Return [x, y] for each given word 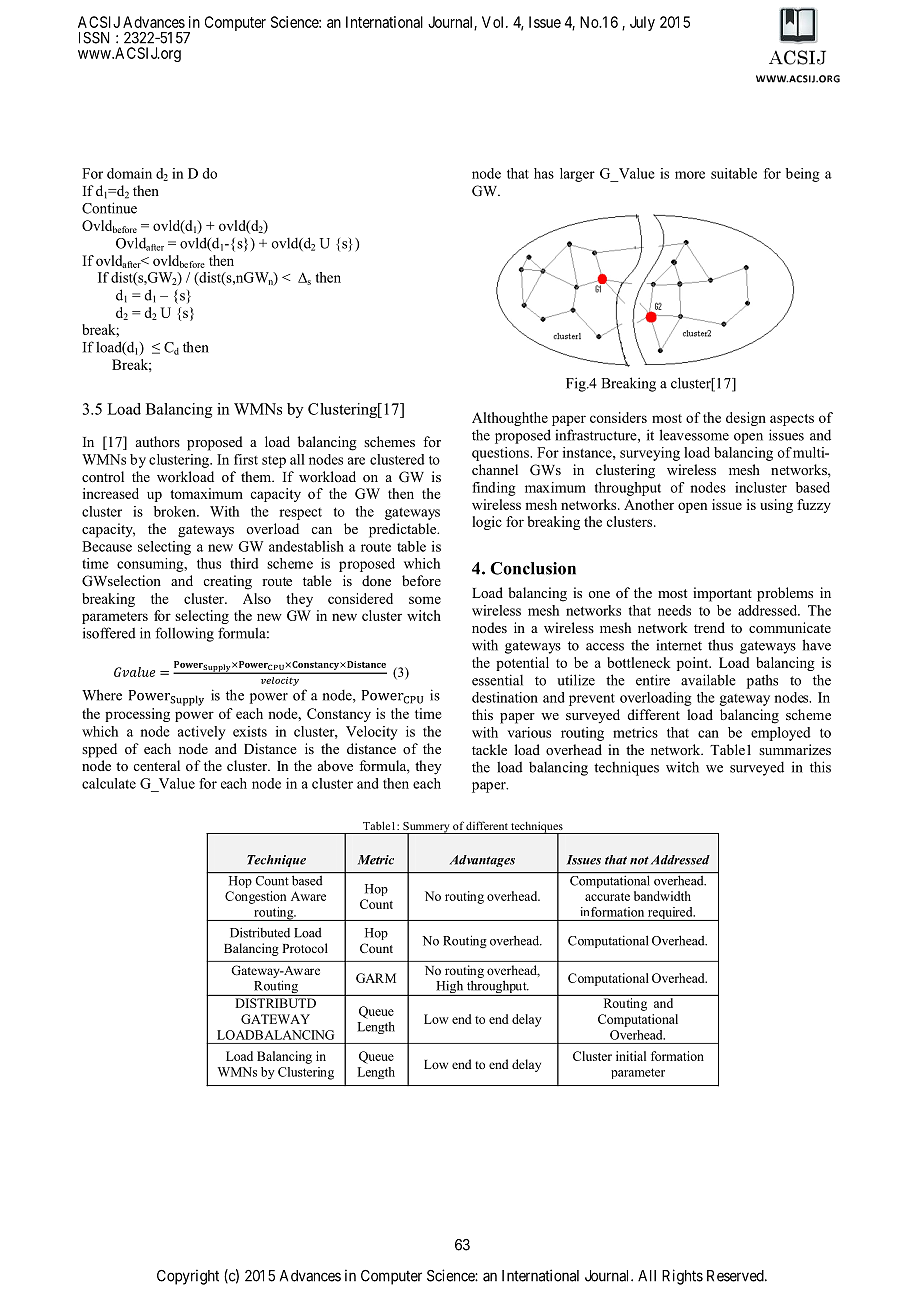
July [642, 23]
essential [497, 680]
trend [709, 627]
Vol [494, 22]
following [184, 634]
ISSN [94, 38]
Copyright [188, 1277]
